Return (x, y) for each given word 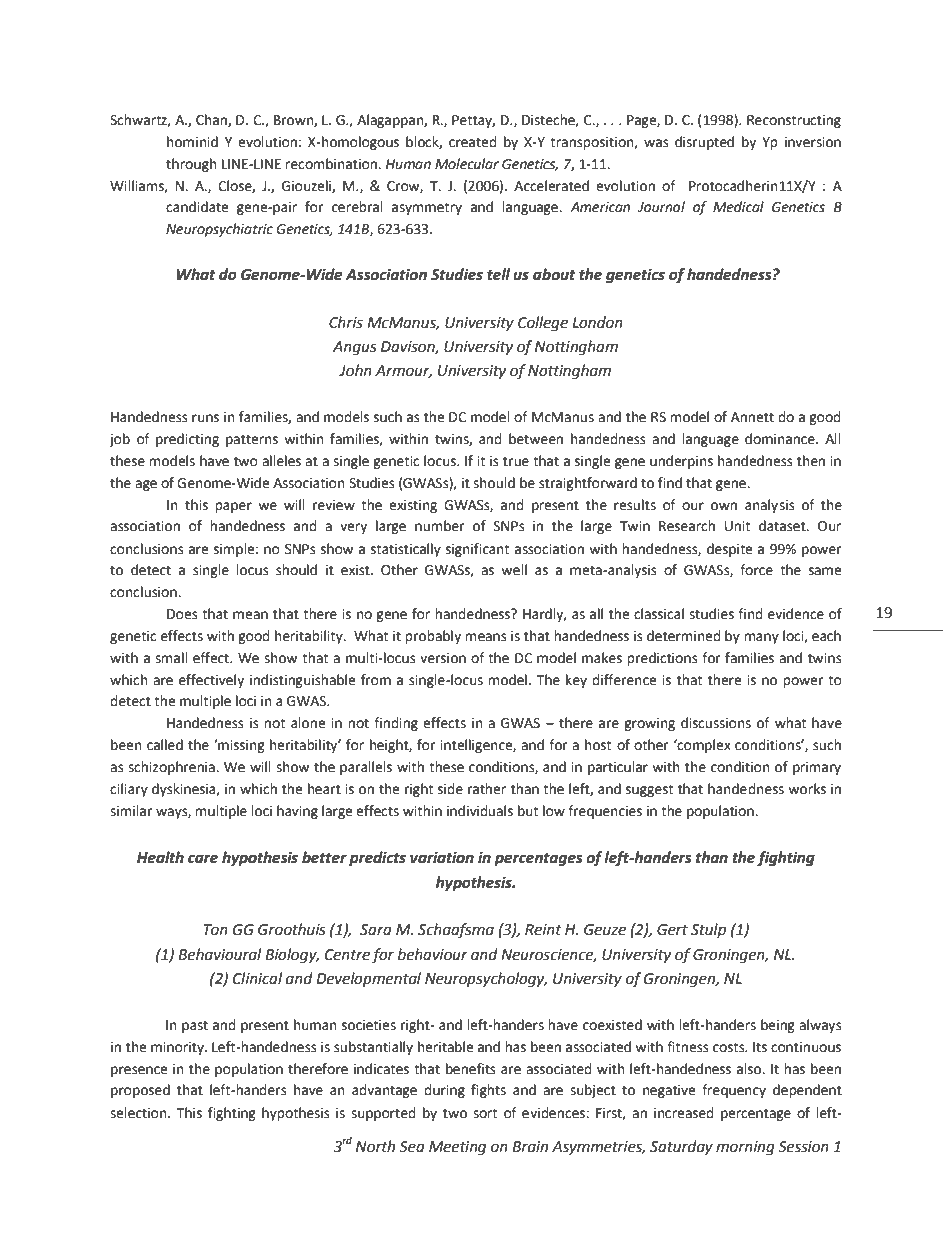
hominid (192, 142)
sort (485, 1113)
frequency (734, 1091)
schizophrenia (172, 768)
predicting (187, 440)
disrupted (704, 143)
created (473, 142)
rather (487, 789)
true (516, 461)
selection (139, 1113)
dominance (781, 439)
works (807, 789)
